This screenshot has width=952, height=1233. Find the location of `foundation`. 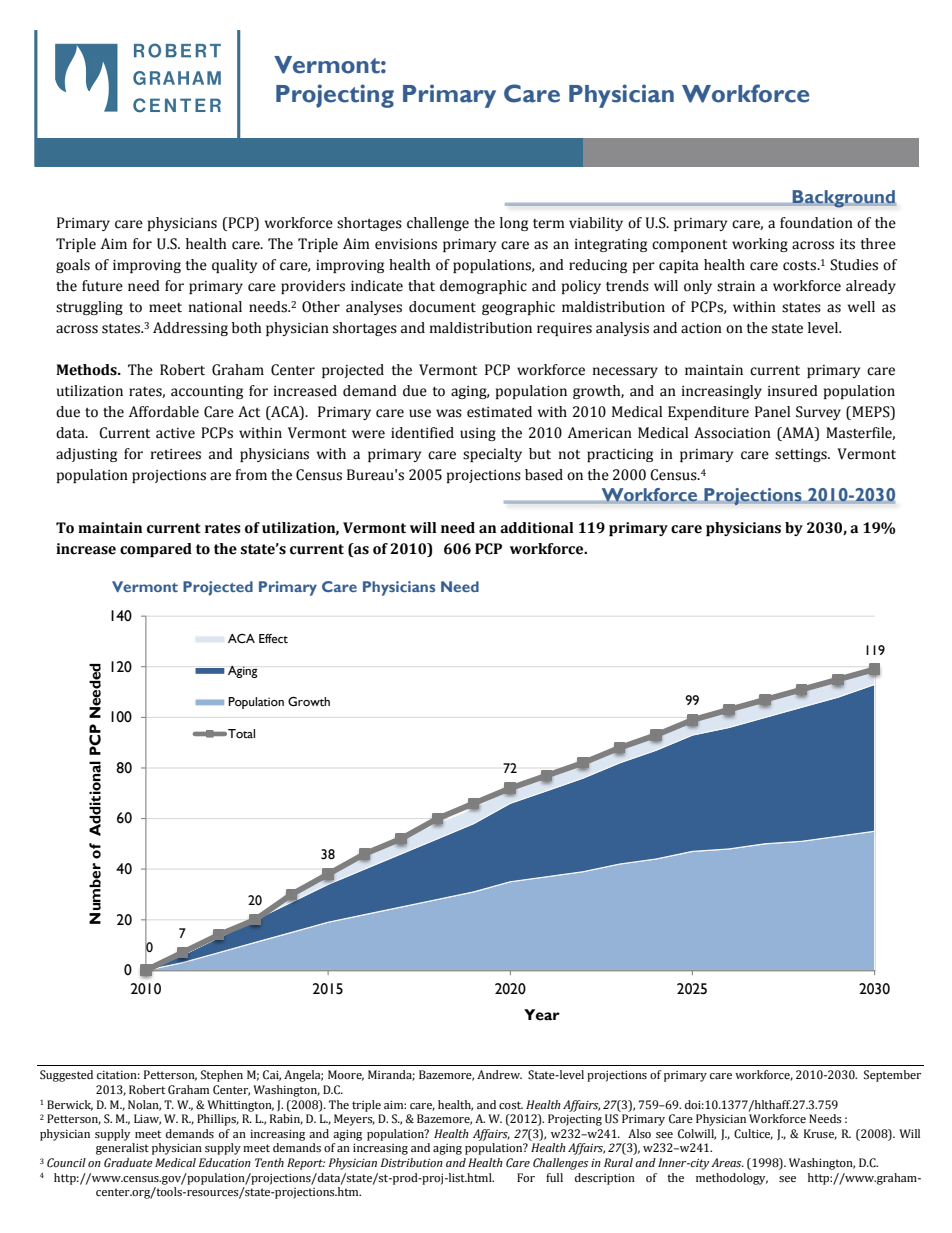

foundation is located at coordinates (816, 223).
